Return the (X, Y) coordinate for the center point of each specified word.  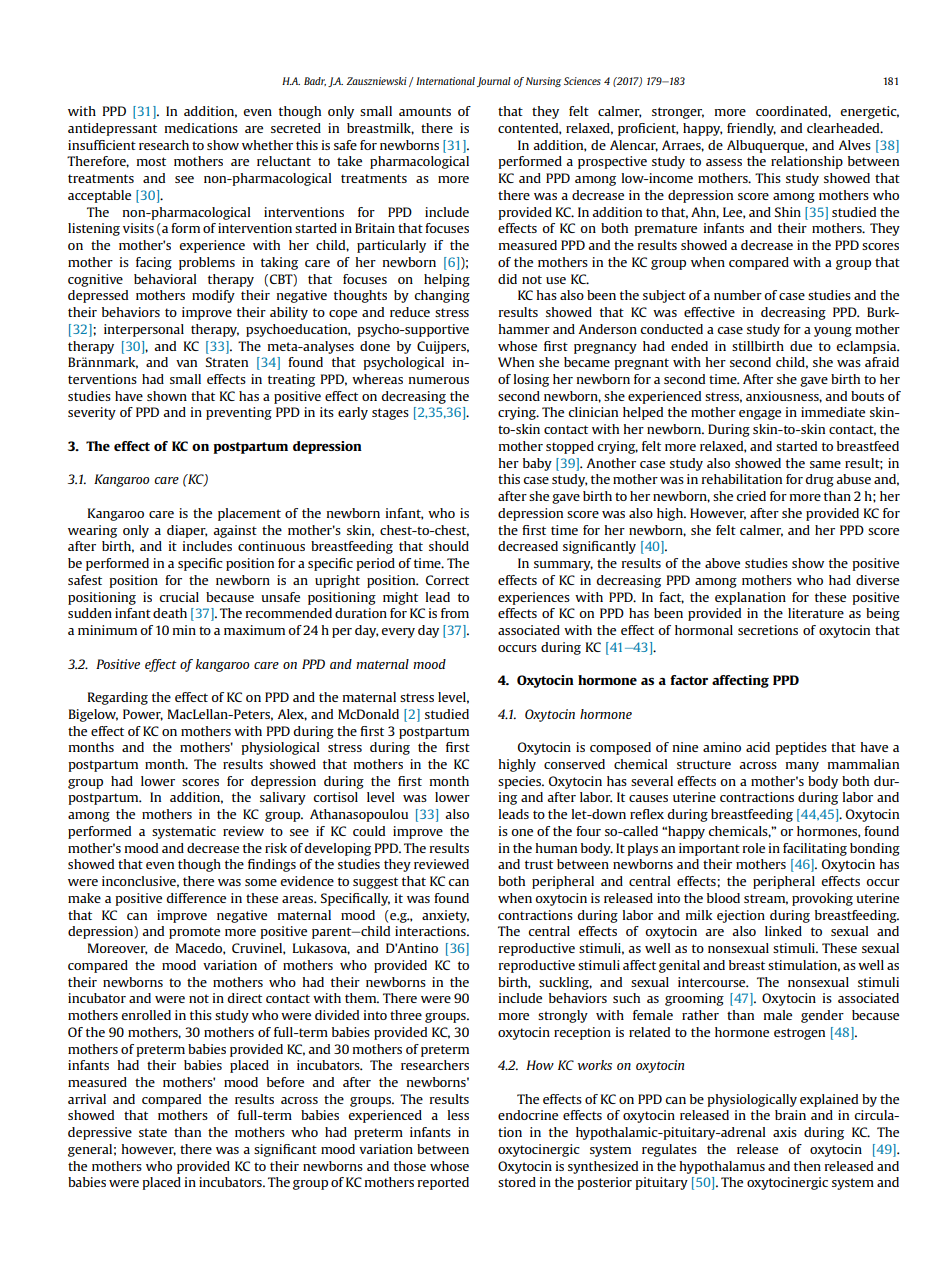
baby (537, 464)
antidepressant (112, 129)
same (825, 464)
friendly (751, 129)
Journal (494, 82)
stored (517, 1182)
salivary (283, 798)
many (802, 767)
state (153, 1132)
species (520, 782)
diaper (187, 531)
